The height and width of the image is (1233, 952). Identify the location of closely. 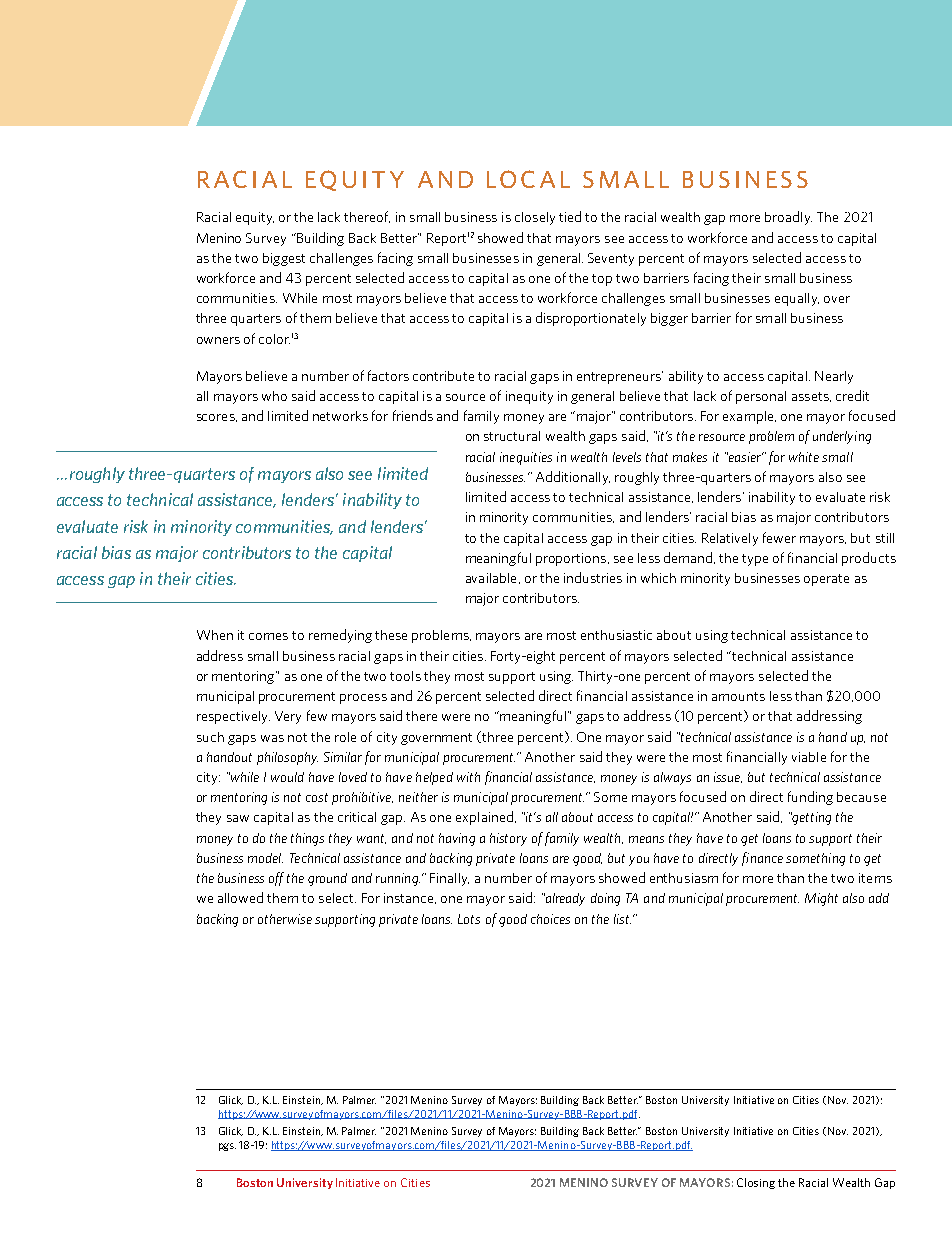
(535, 218).
